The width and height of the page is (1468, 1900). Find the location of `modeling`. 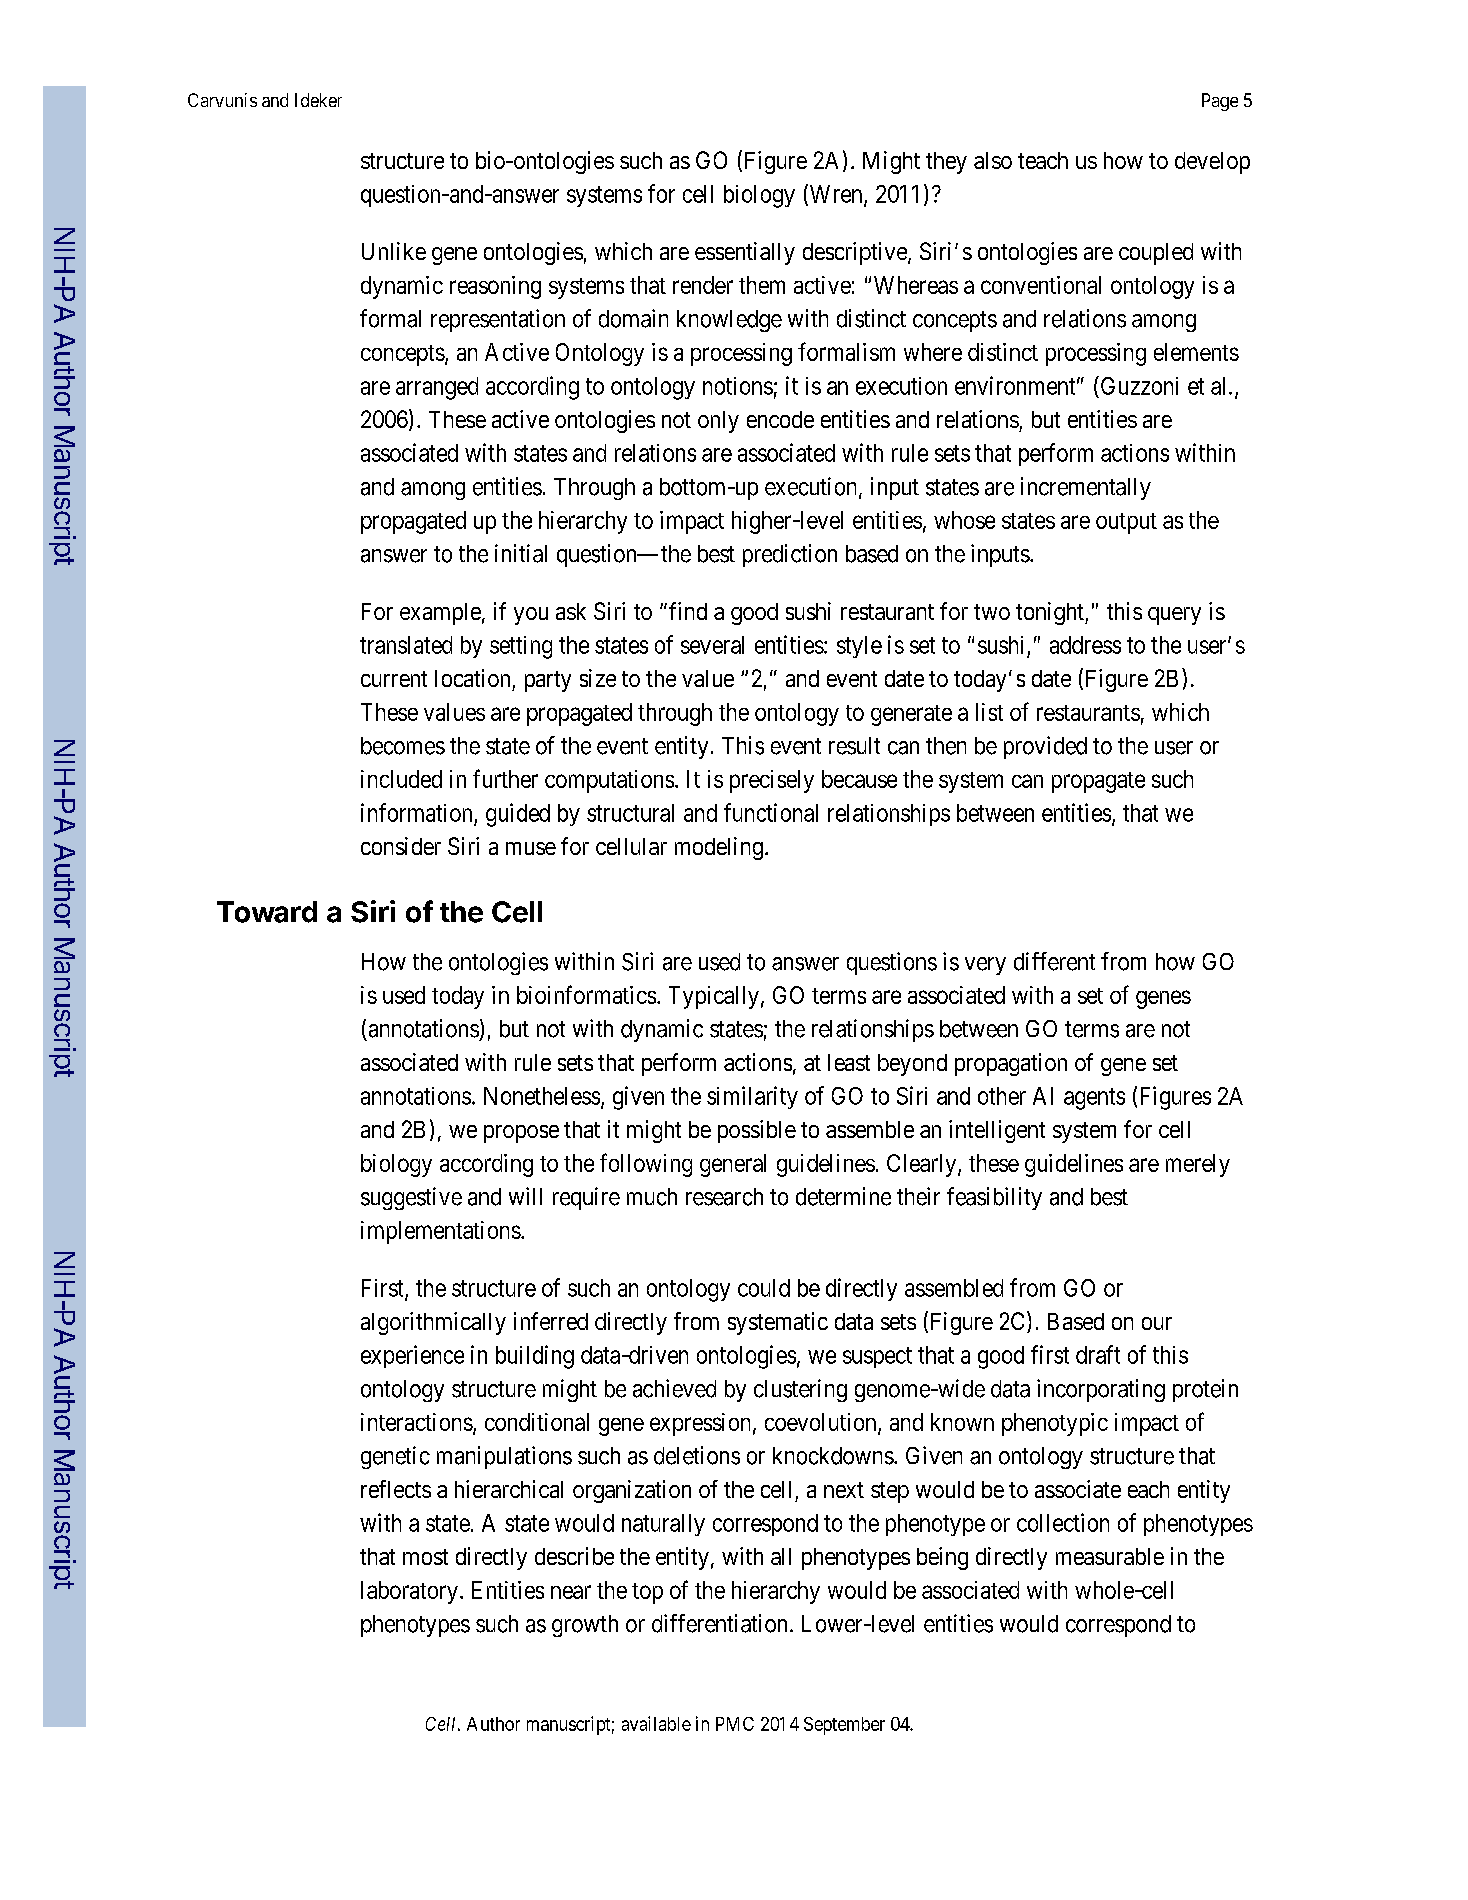

modeling is located at coordinates (719, 848).
